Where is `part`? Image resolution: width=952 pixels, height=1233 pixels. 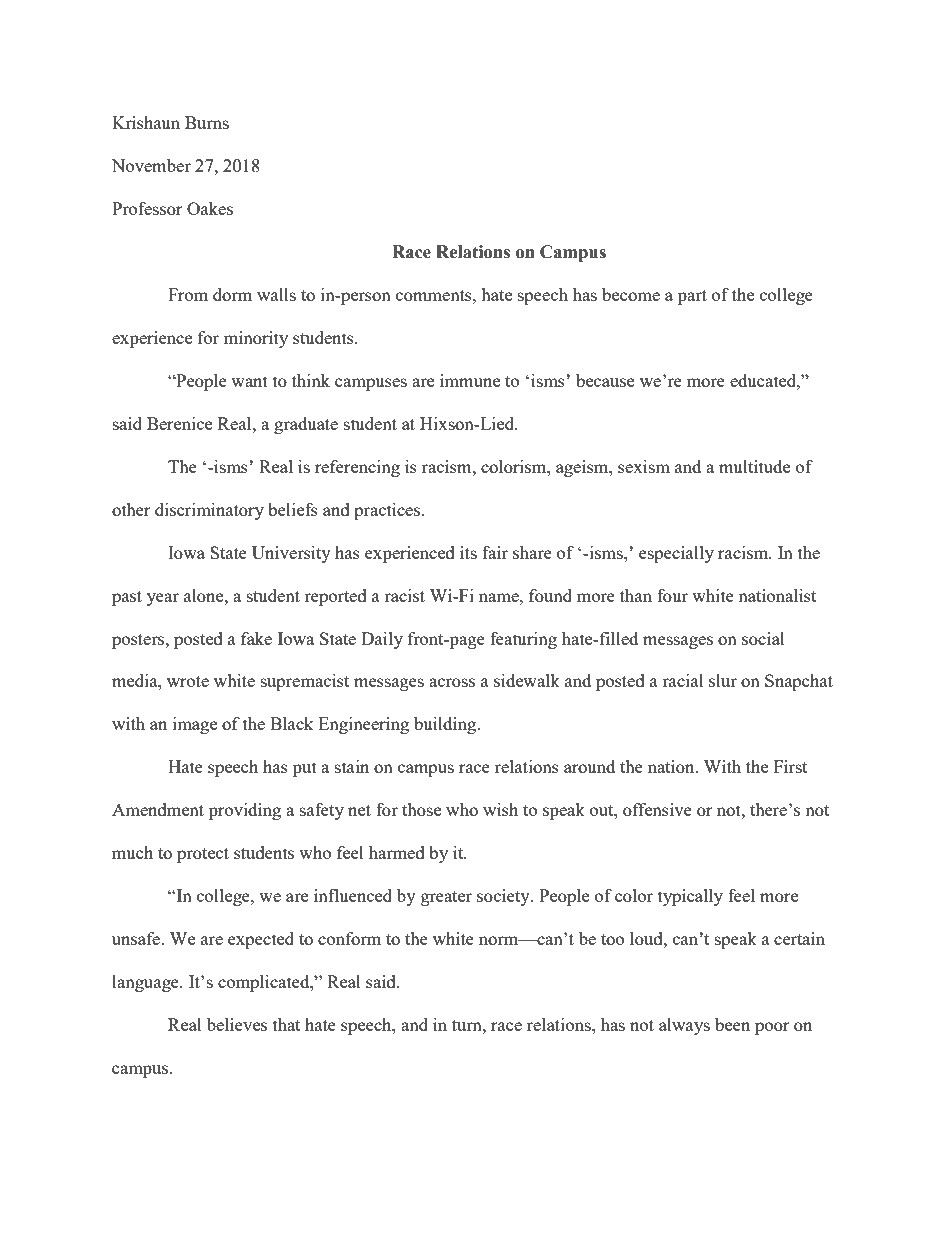
part is located at coordinates (692, 297).
